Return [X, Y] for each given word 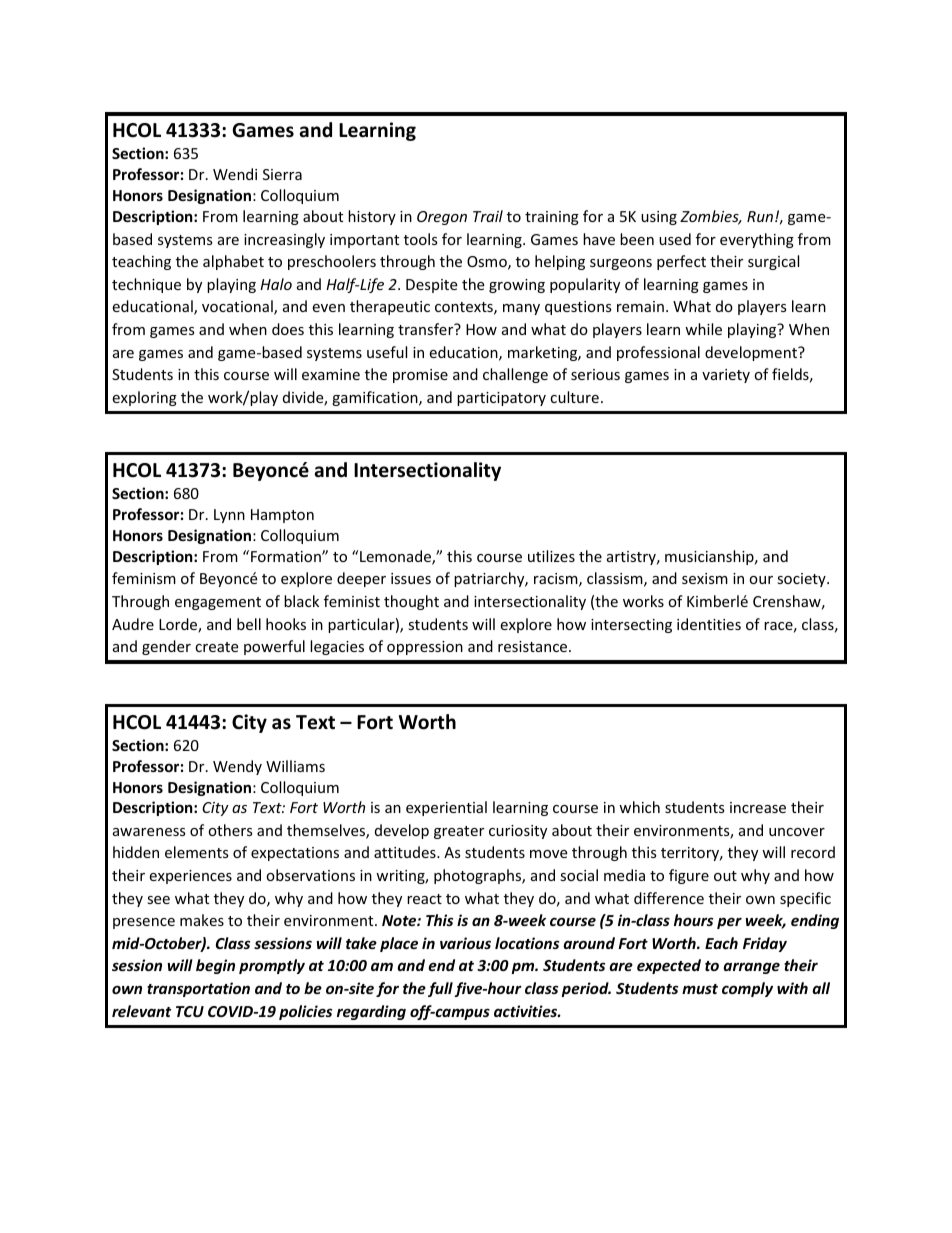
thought [411, 602]
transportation [198, 989]
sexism [705, 578]
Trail [488, 216]
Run [760, 216]
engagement [218, 603]
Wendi [235, 174]
